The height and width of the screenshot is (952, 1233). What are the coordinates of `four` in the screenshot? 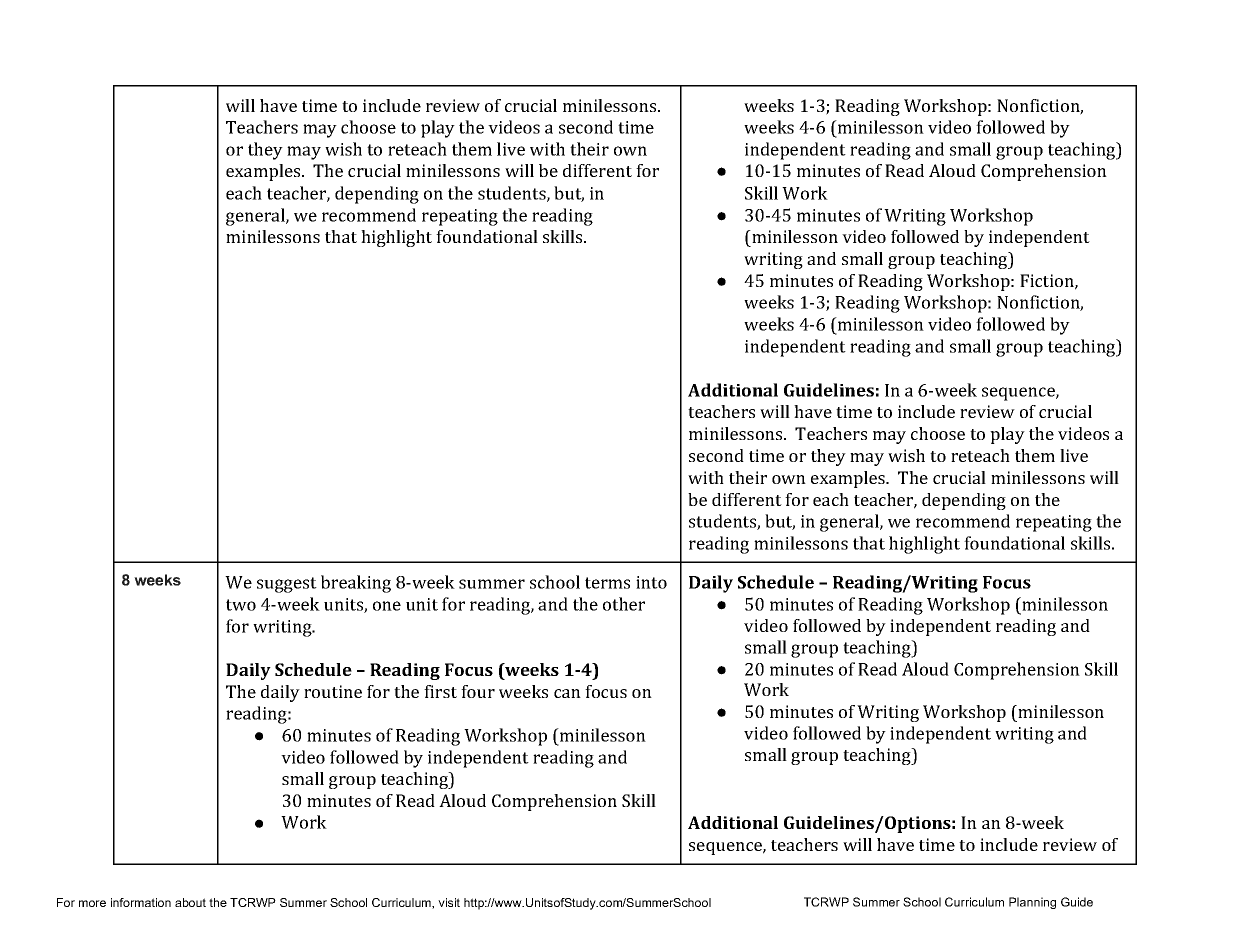 It's located at (478, 691).
